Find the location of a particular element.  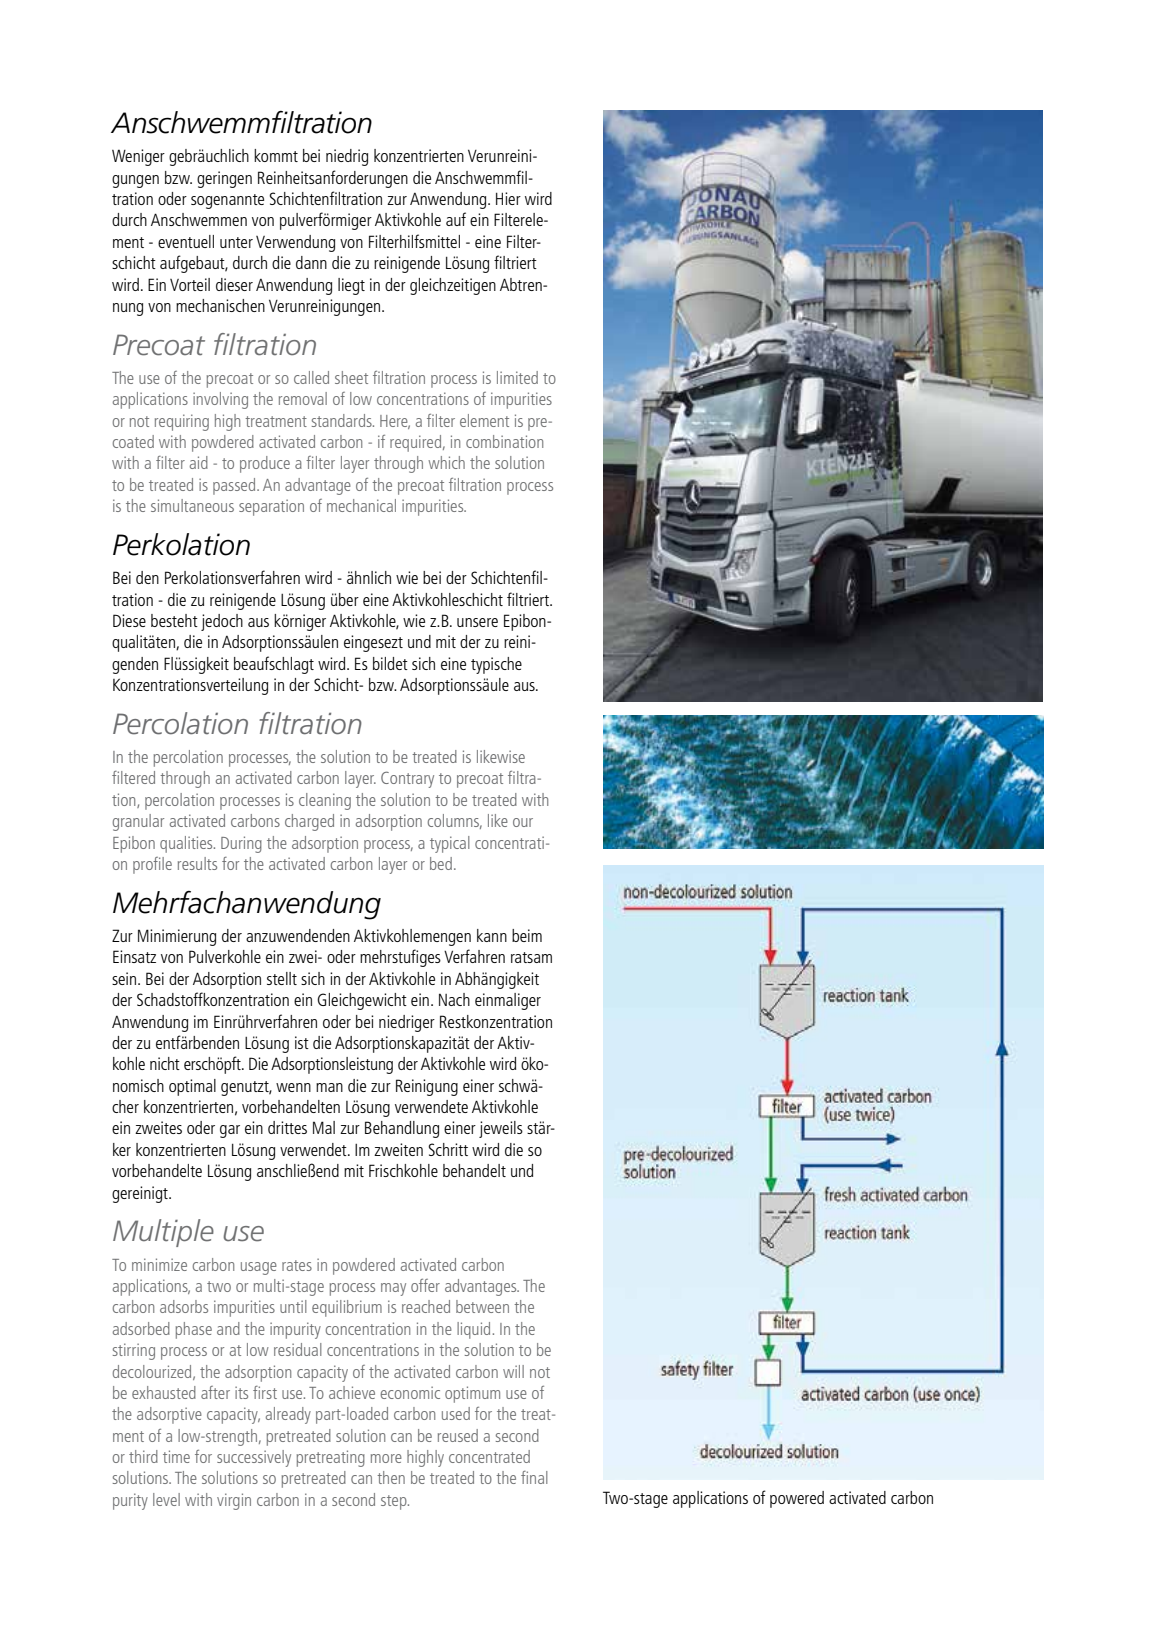

beim is located at coordinates (527, 935).
